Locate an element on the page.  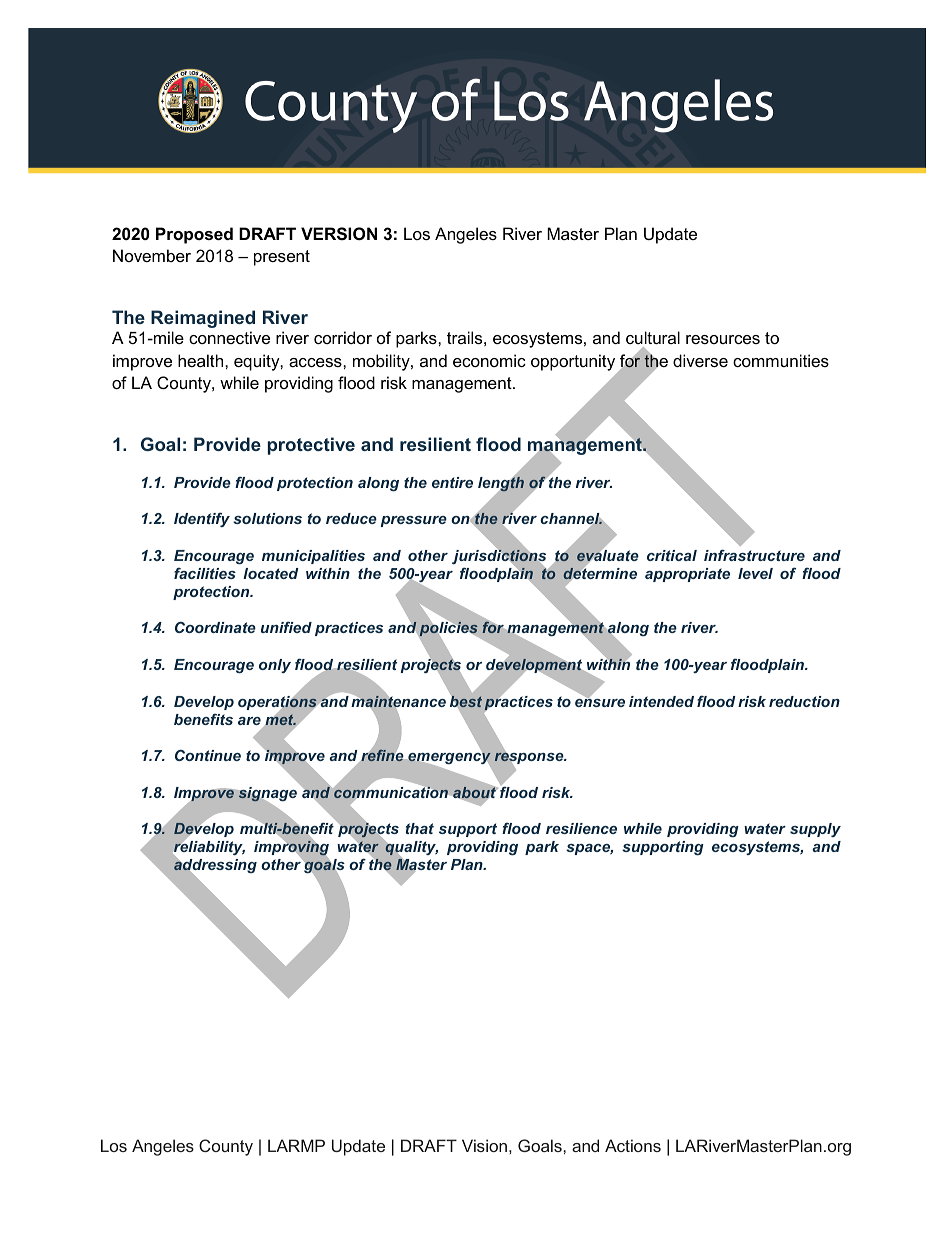
infrastructure is located at coordinates (754, 555).
